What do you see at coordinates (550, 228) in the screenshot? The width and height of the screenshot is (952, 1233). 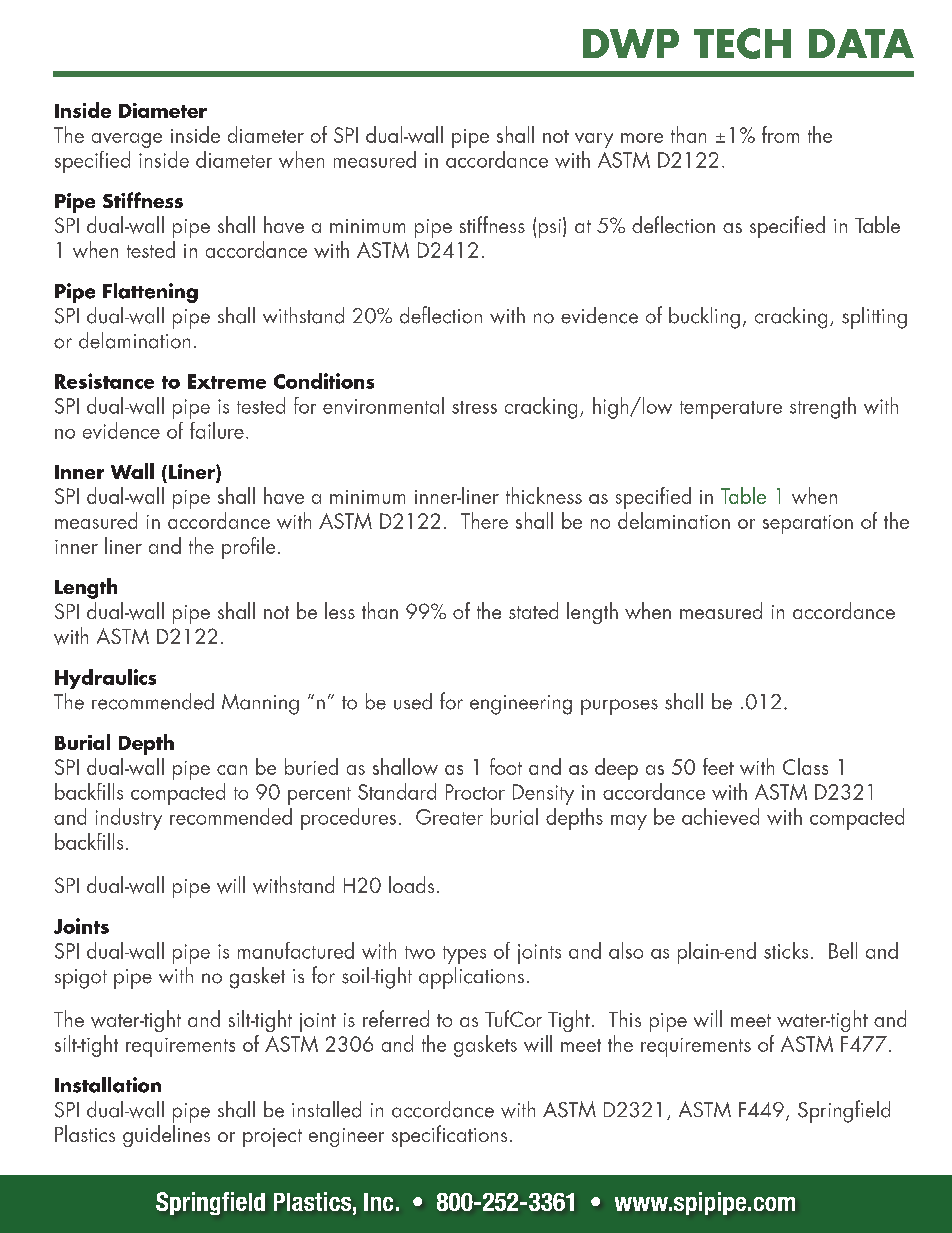 I see `psi` at bounding box center [550, 228].
